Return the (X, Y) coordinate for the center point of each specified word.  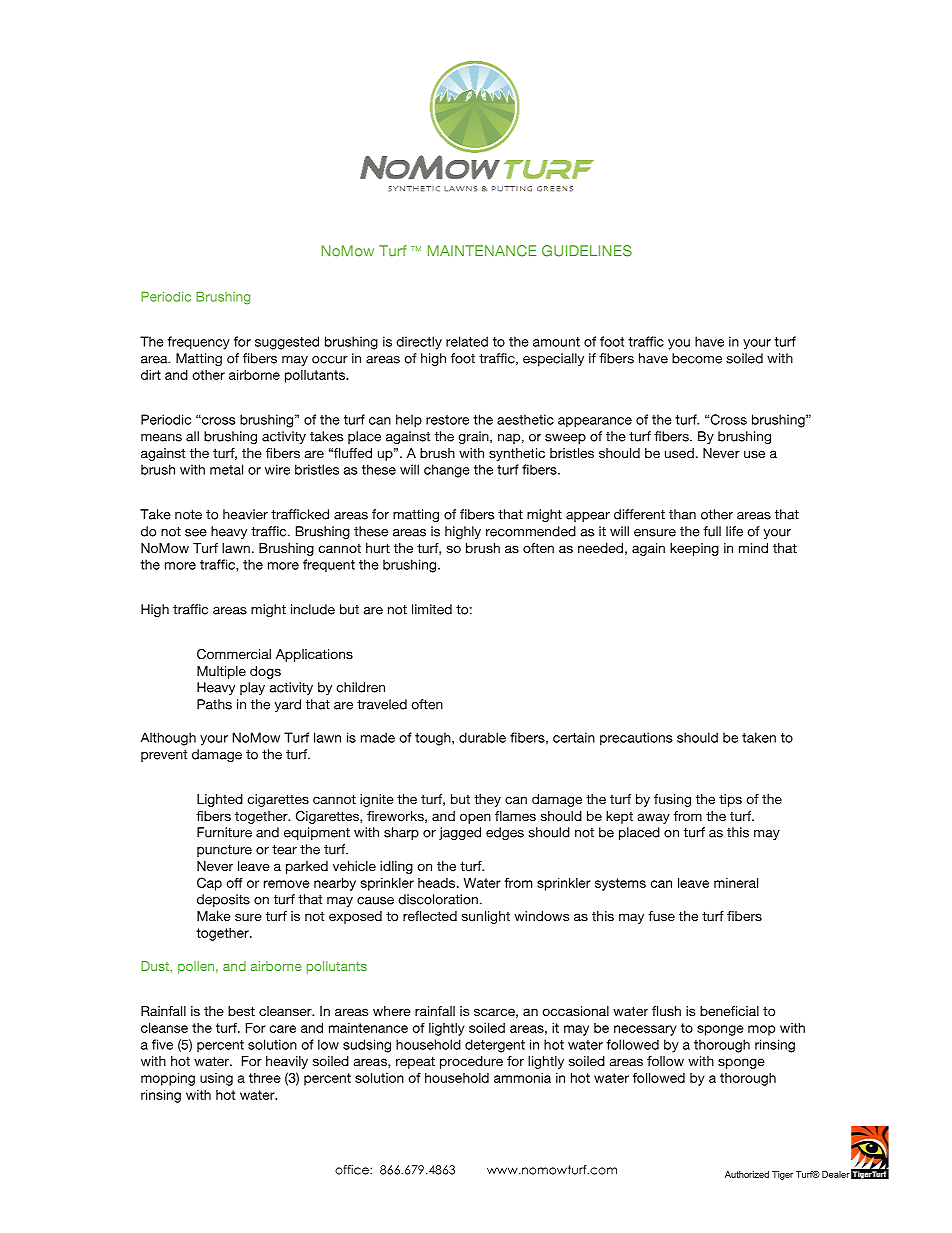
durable (482, 737)
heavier (245, 514)
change (447, 471)
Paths (214, 704)
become (697, 358)
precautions (636, 738)
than (682, 514)
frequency (198, 343)
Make (214, 916)
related (467, 341)
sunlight (486, 917)
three (265, 1078)
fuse (661, 916)
